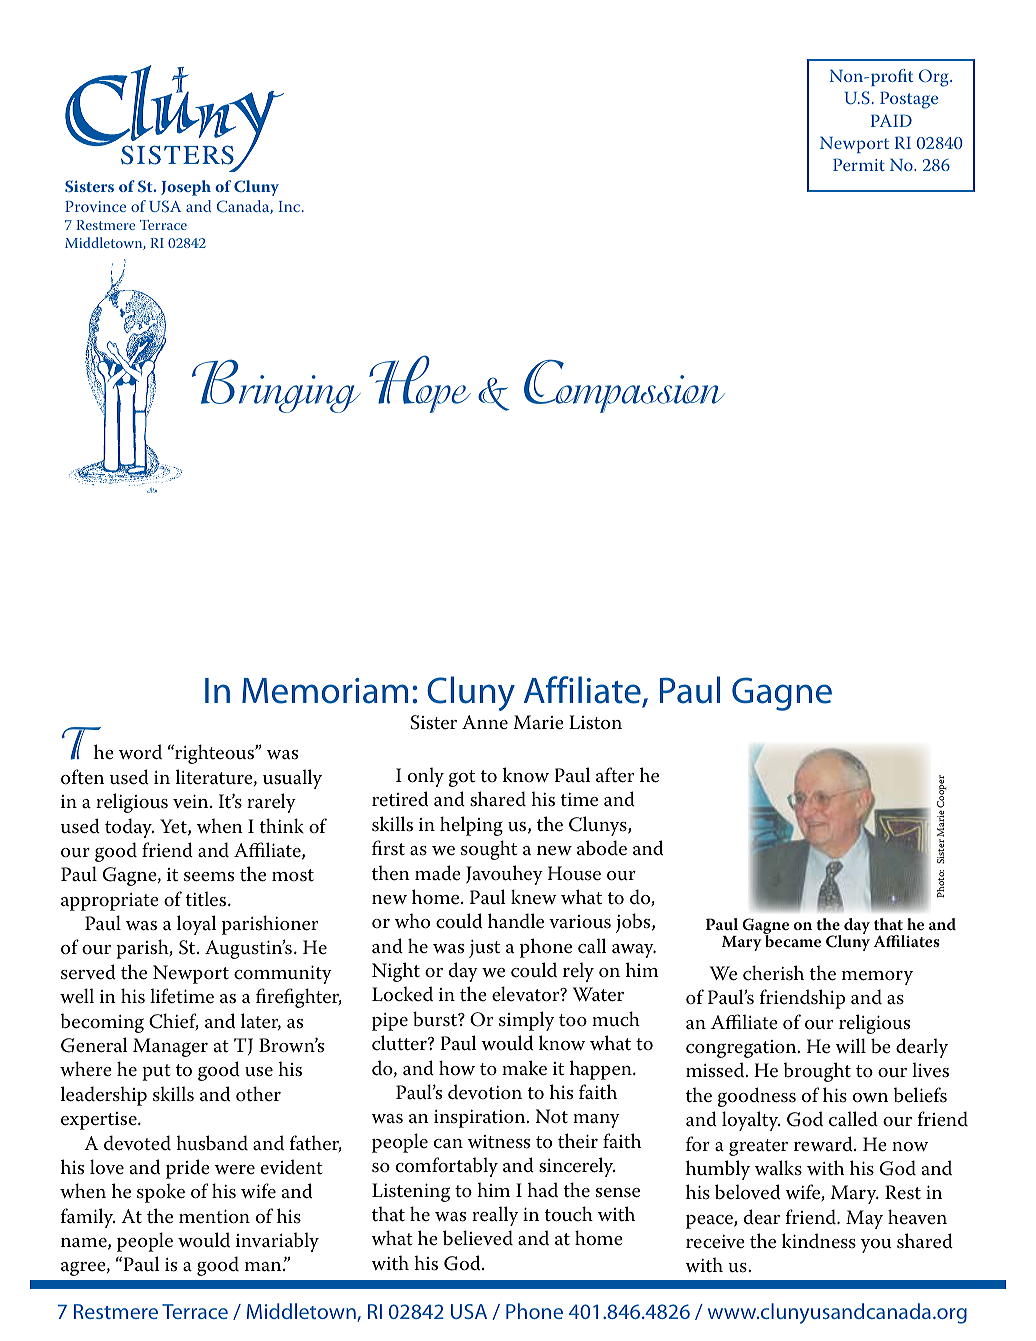 The height and width of the screenshot is (1341, 1036). Describe the element at coordinates (595, 722) in the screenshot. I see `Liston` at that location.
